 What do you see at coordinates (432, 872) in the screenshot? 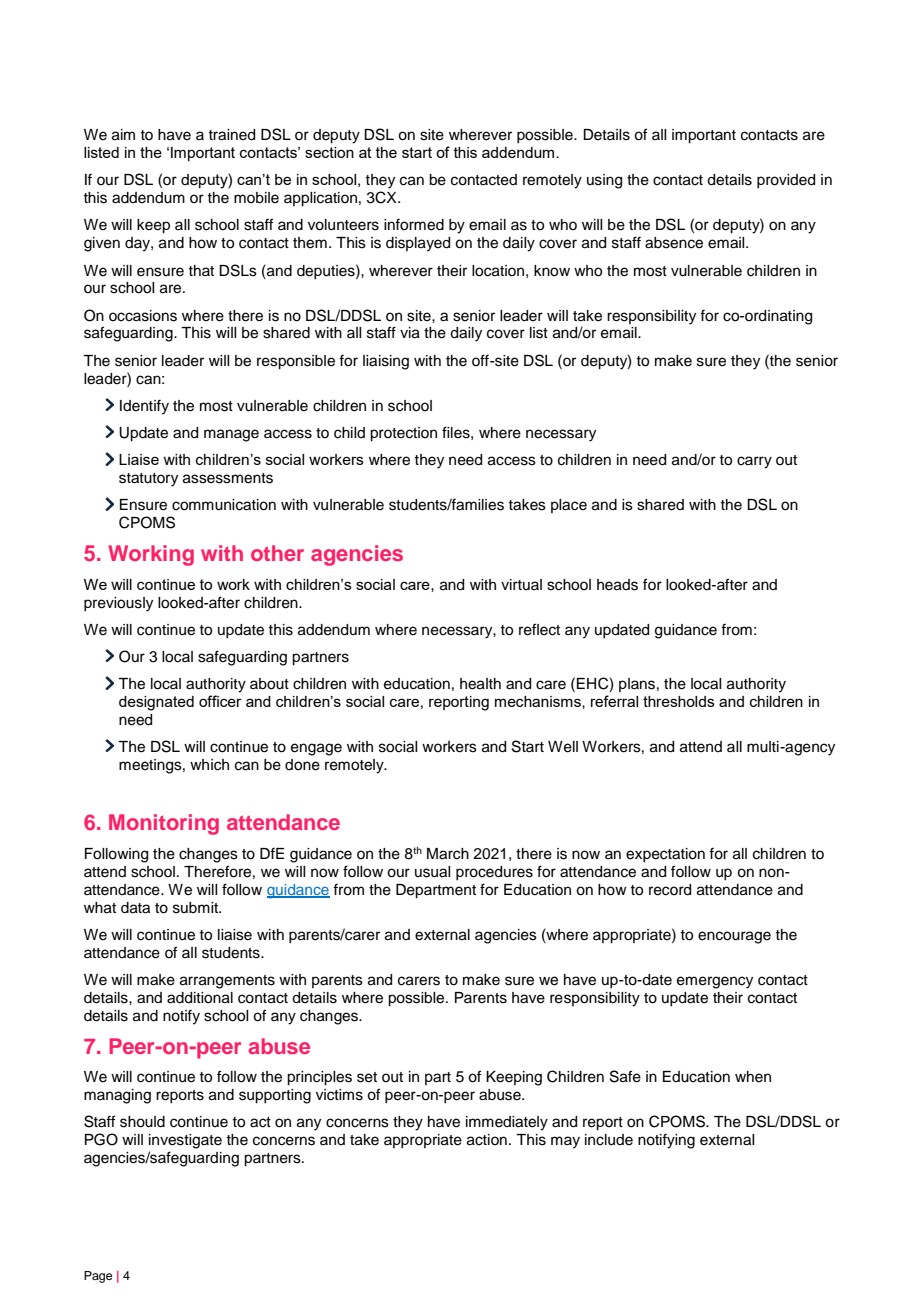
I see `usual` at bounding box center [432, 872].
